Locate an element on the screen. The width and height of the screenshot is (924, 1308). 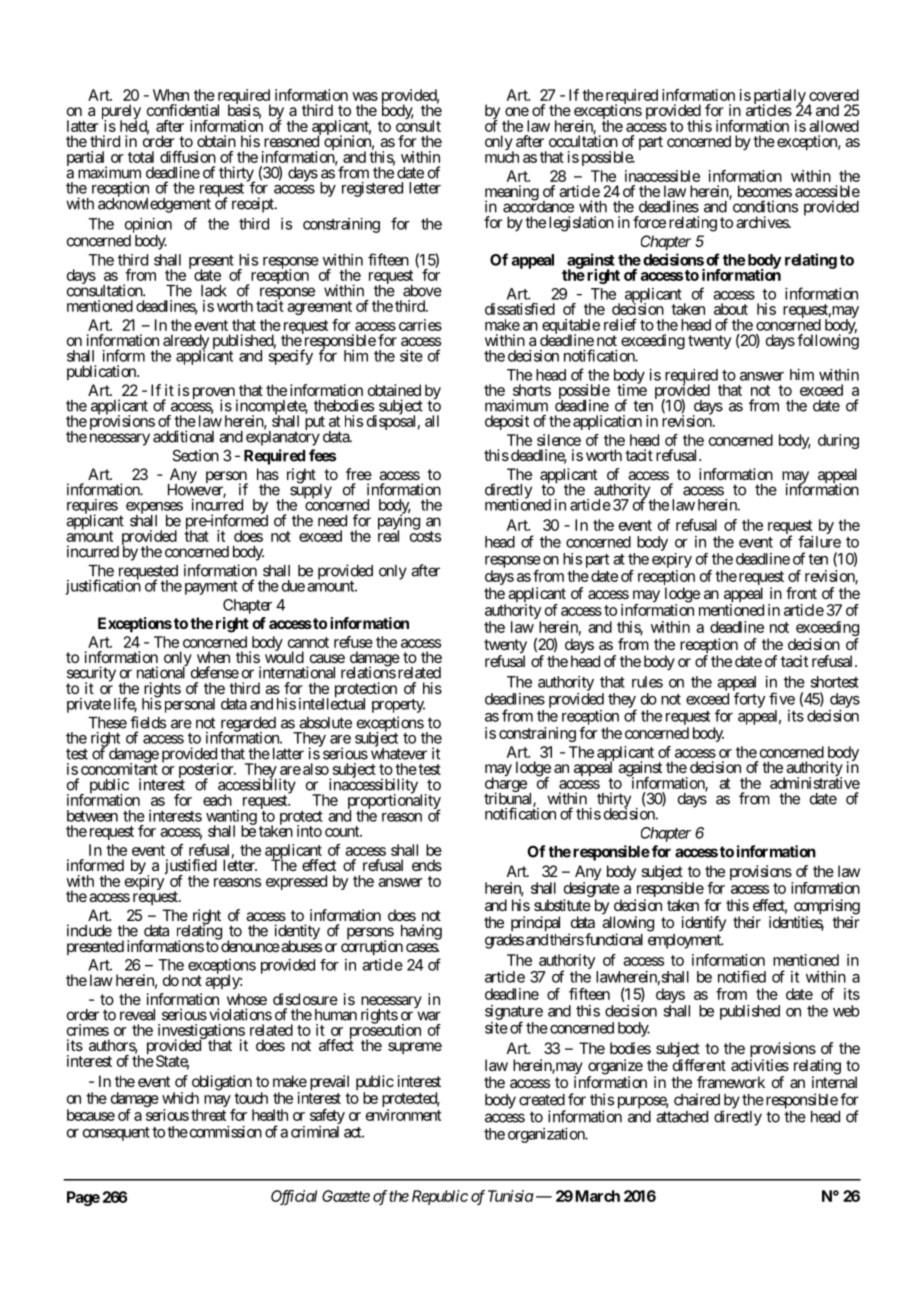
much is located at coordinates (502, 157).
